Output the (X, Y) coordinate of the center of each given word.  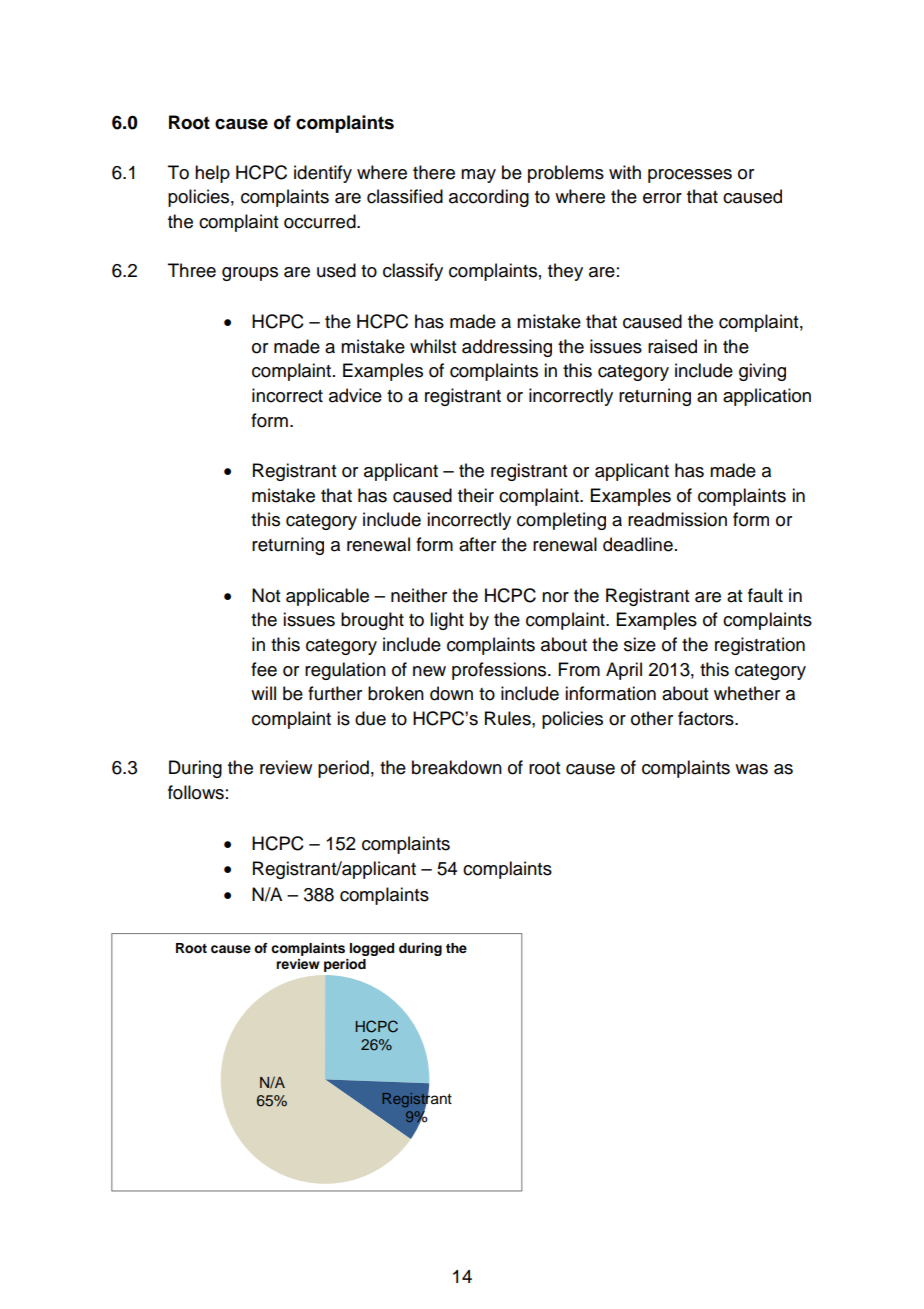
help (212, 174)
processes (690, 176)
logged (372, 949)
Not (266, 595)
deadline (638, 544)
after (477, 544)
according (489, 198)
